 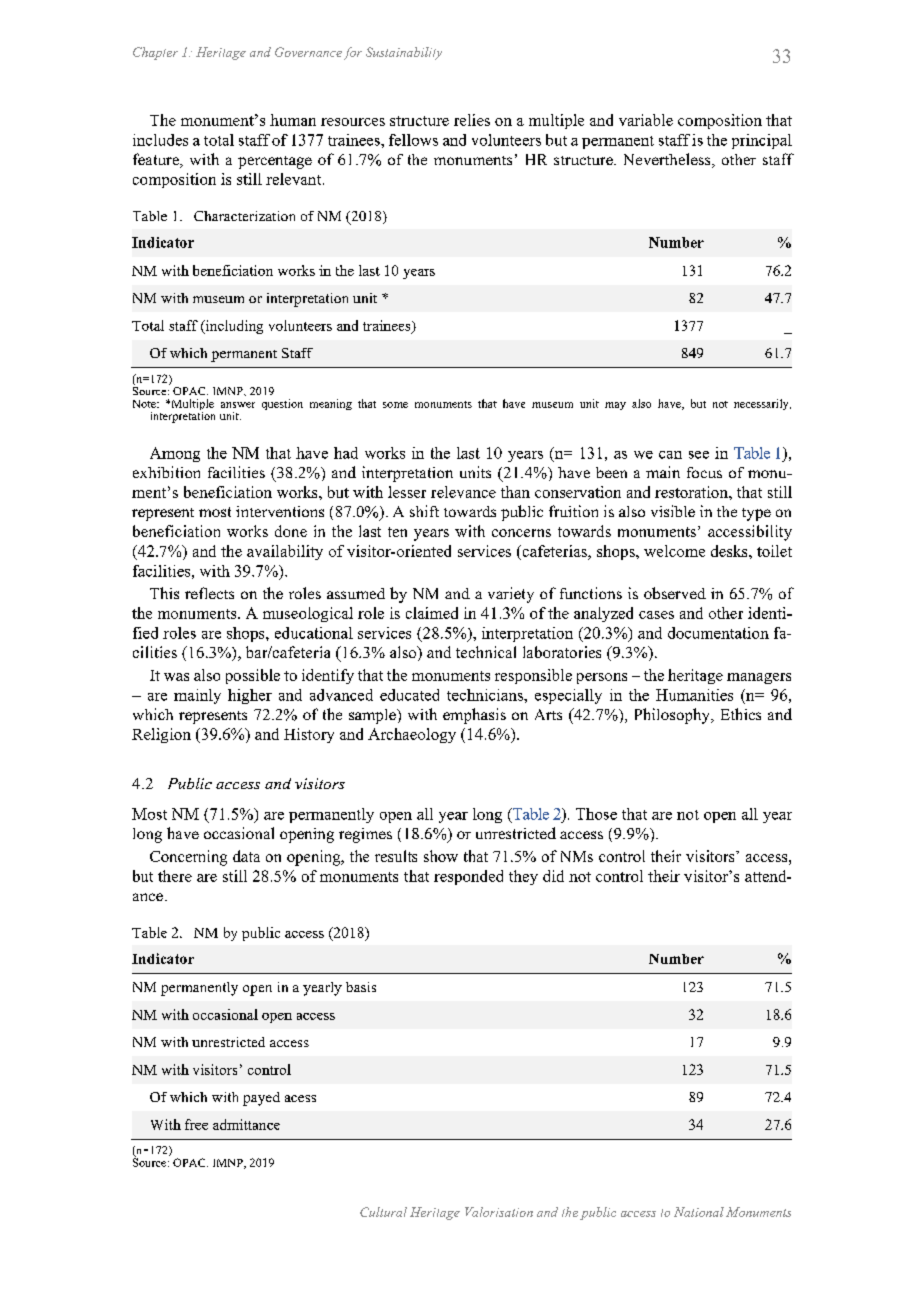 What do you see at coordinates (383, 1212) in the screenshot?
I see `Cultural` at bounding box center [383, 1212].
